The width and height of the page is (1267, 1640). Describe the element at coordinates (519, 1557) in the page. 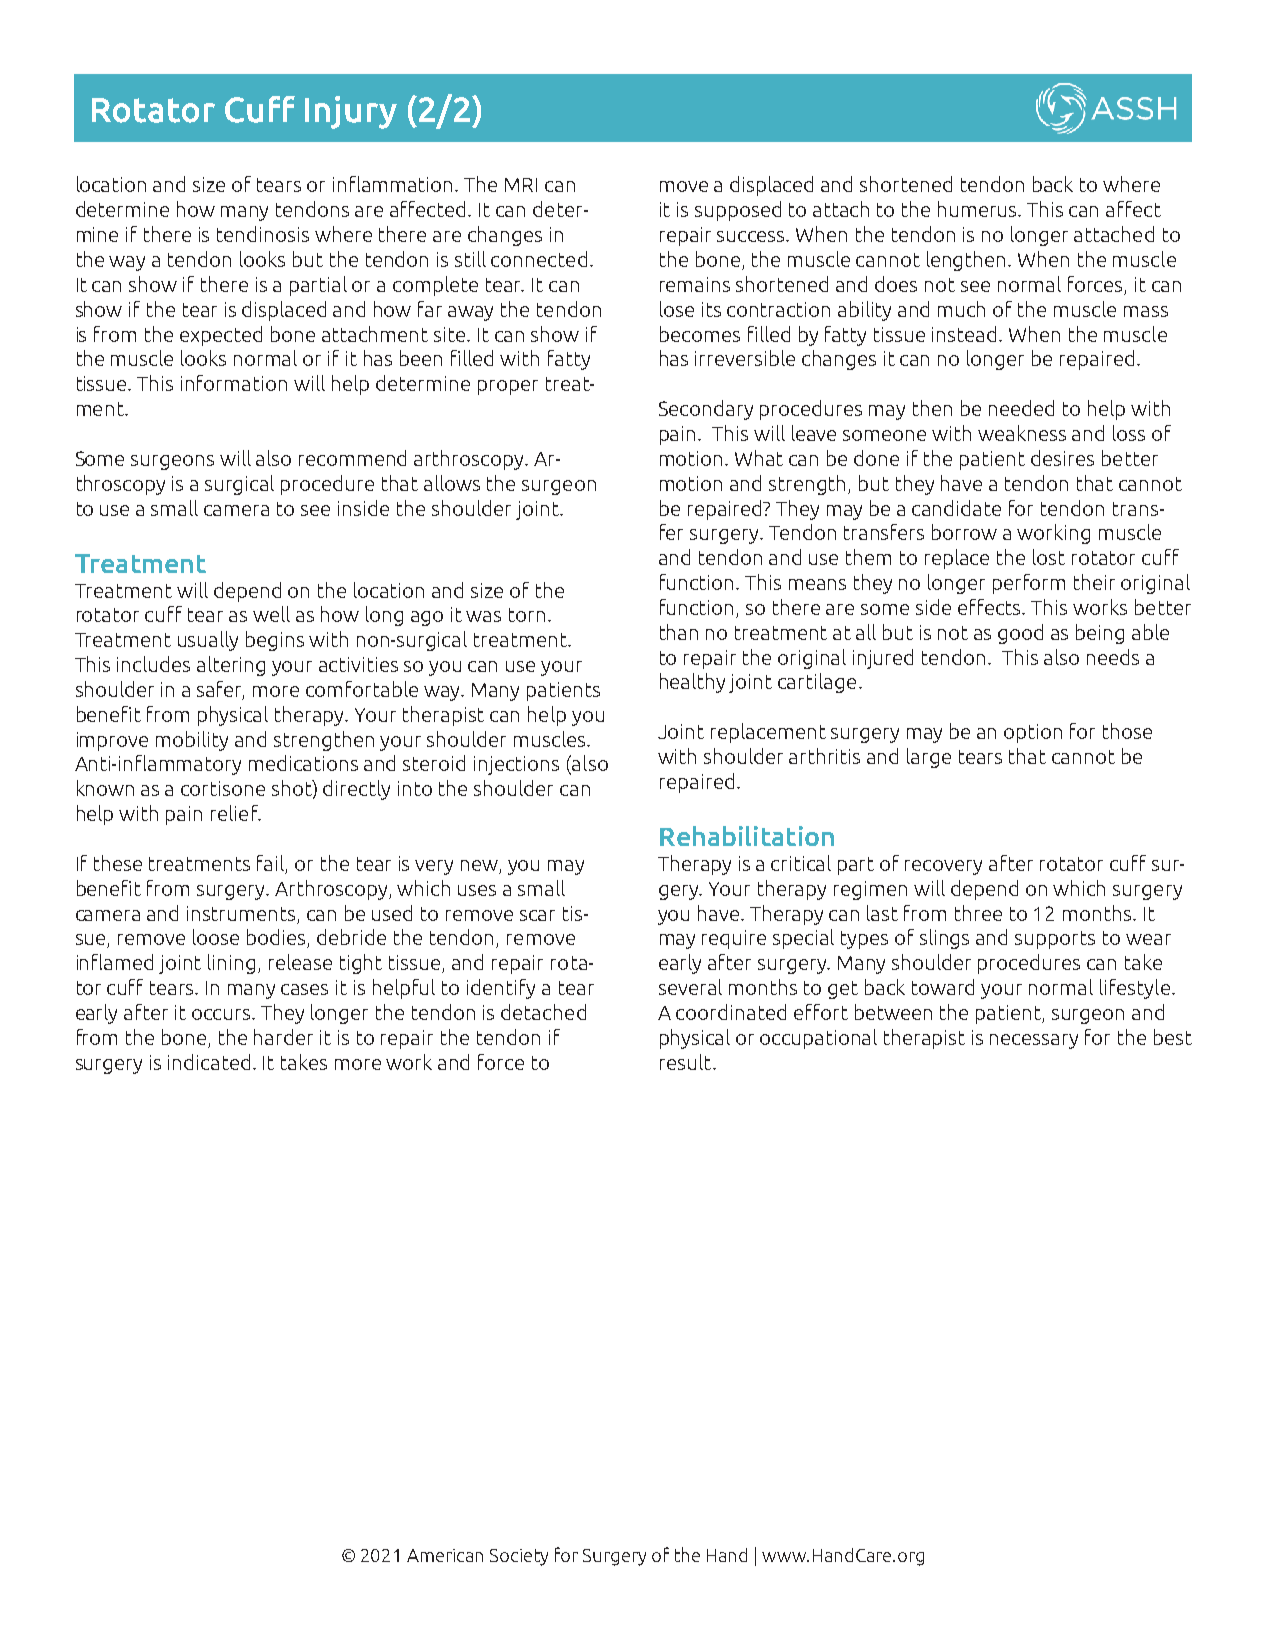

I see `Society` at that location.
